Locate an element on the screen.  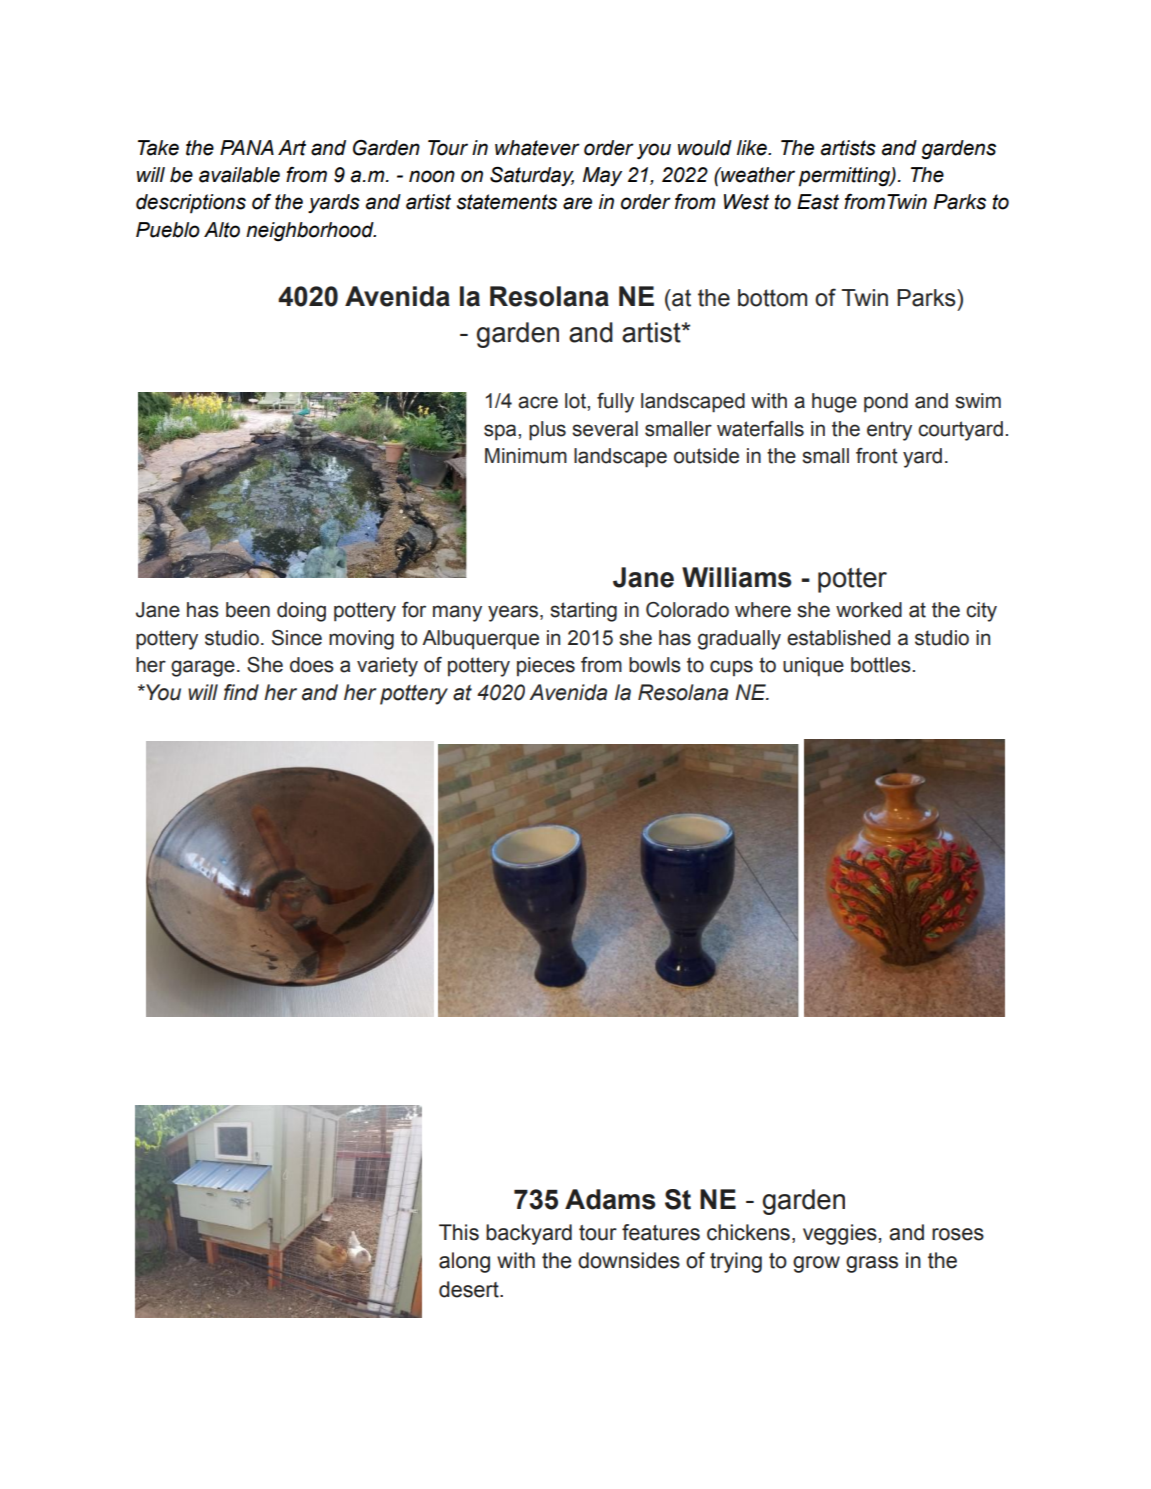
bottles is located at coordinates (882, 665).
